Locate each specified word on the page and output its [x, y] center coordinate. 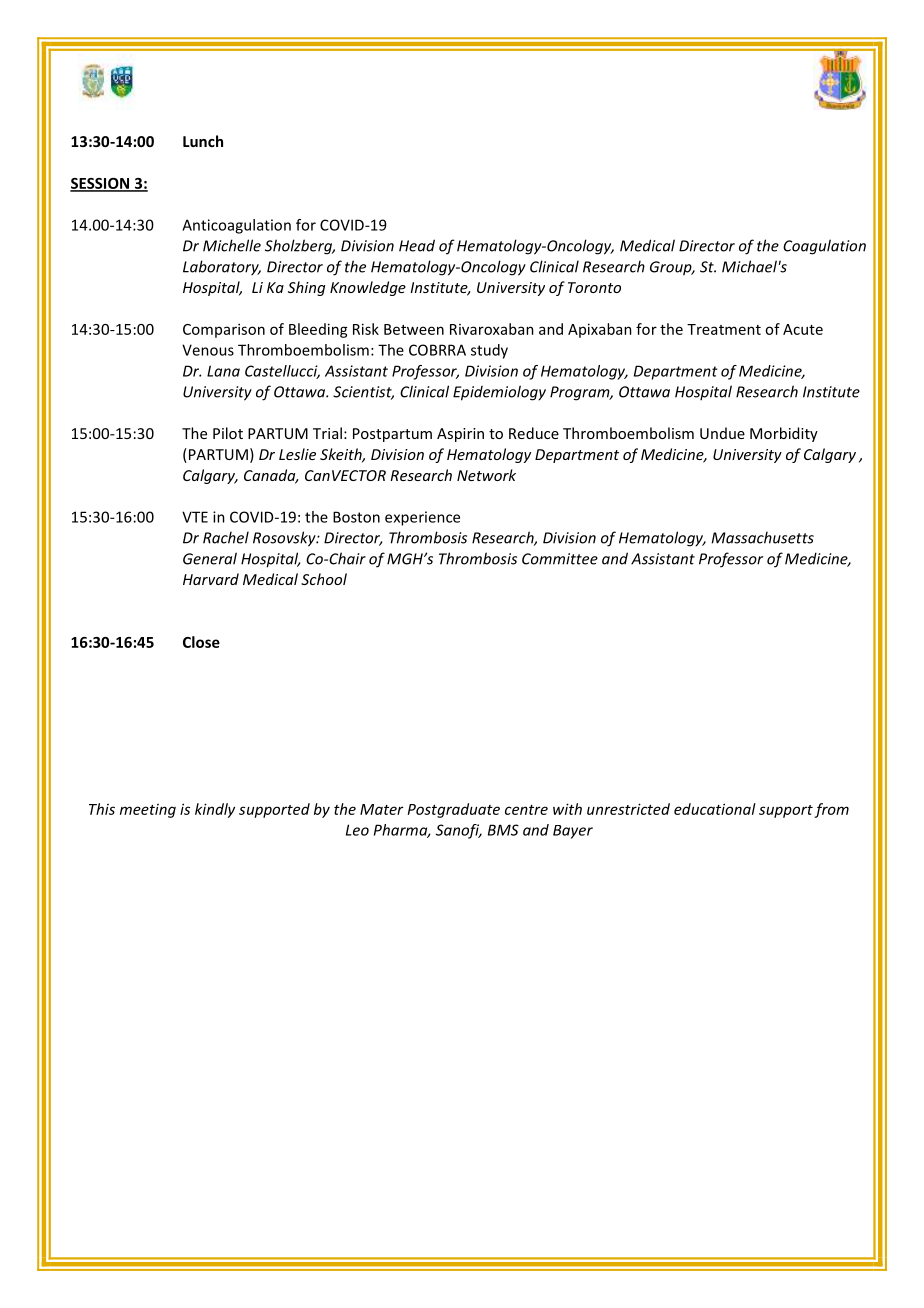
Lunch [203, 141]
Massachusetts [763, 537]
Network [486, 475]
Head [417, 245]
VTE [195, 517]
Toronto [594, 287]
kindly [215, 810]
